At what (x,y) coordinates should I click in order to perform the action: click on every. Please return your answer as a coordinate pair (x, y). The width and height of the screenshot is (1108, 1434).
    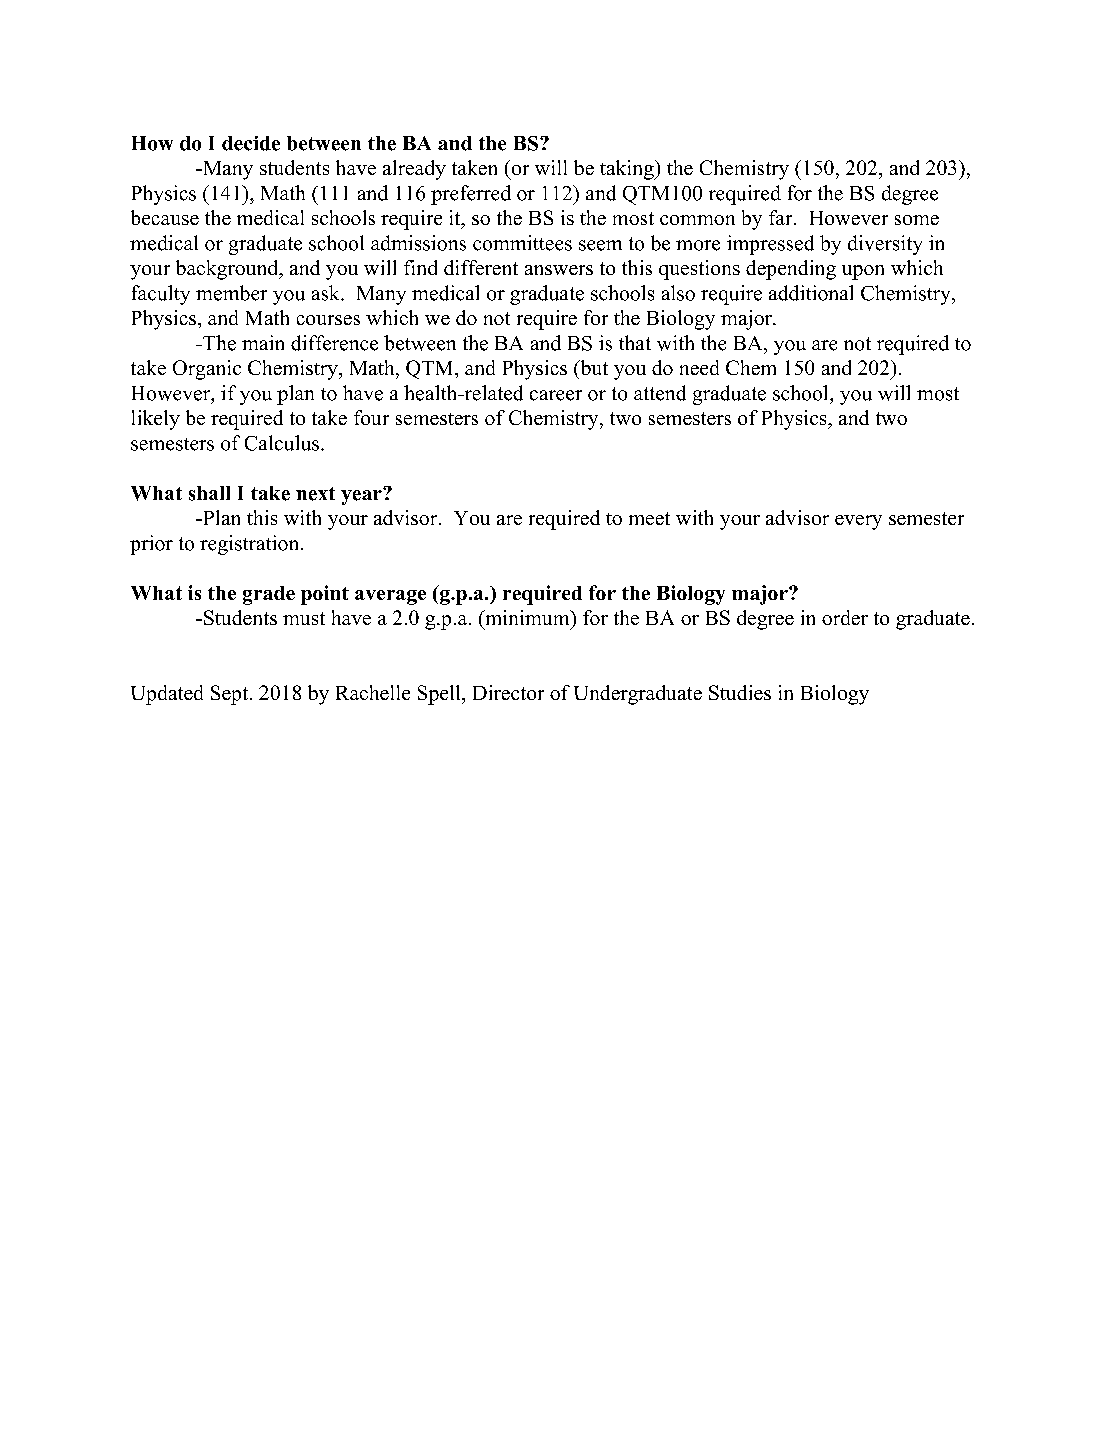
    Looking at the image, I should click on (858, 522).
